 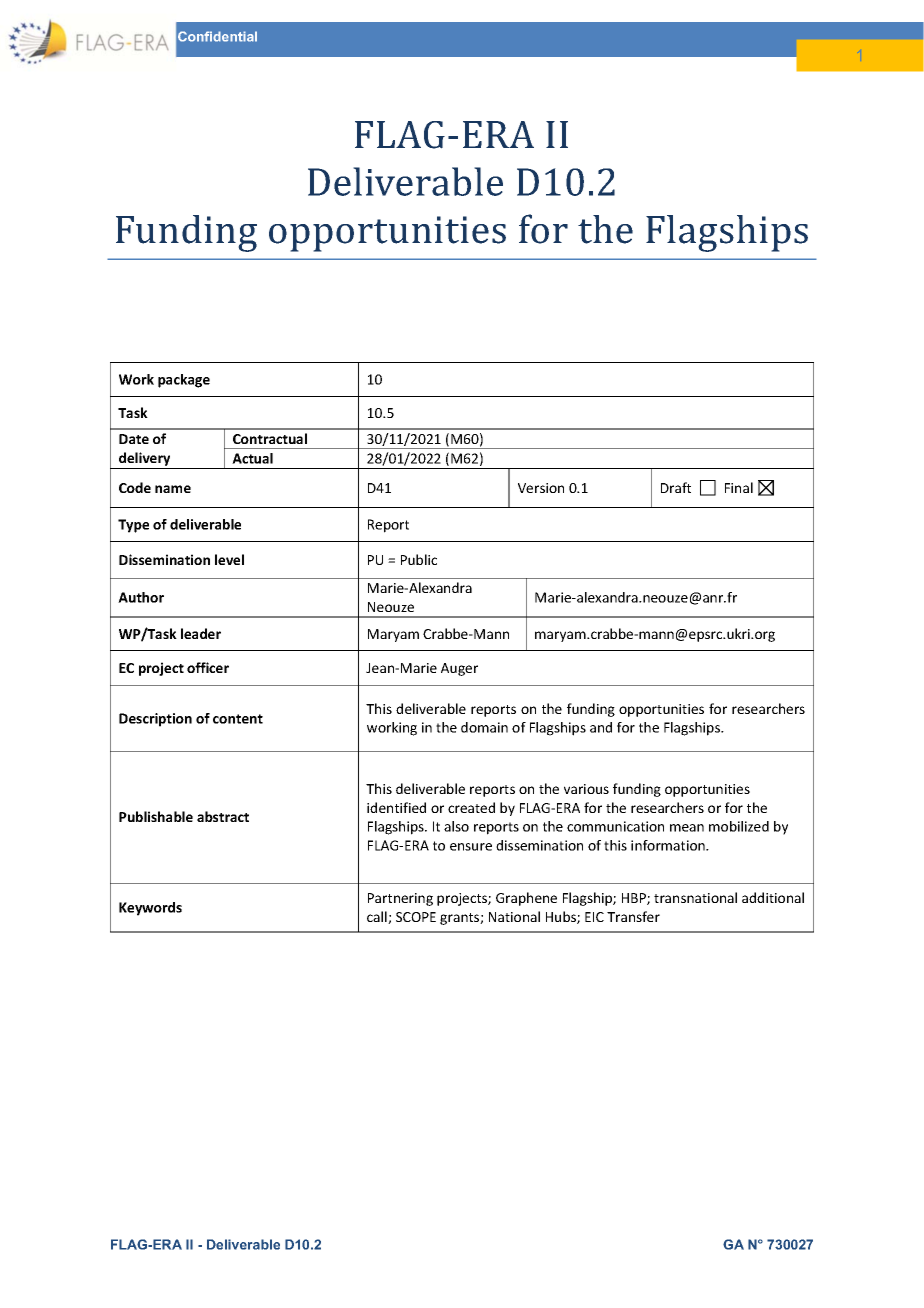 I want to click on name, so click(x=173, y=489).
